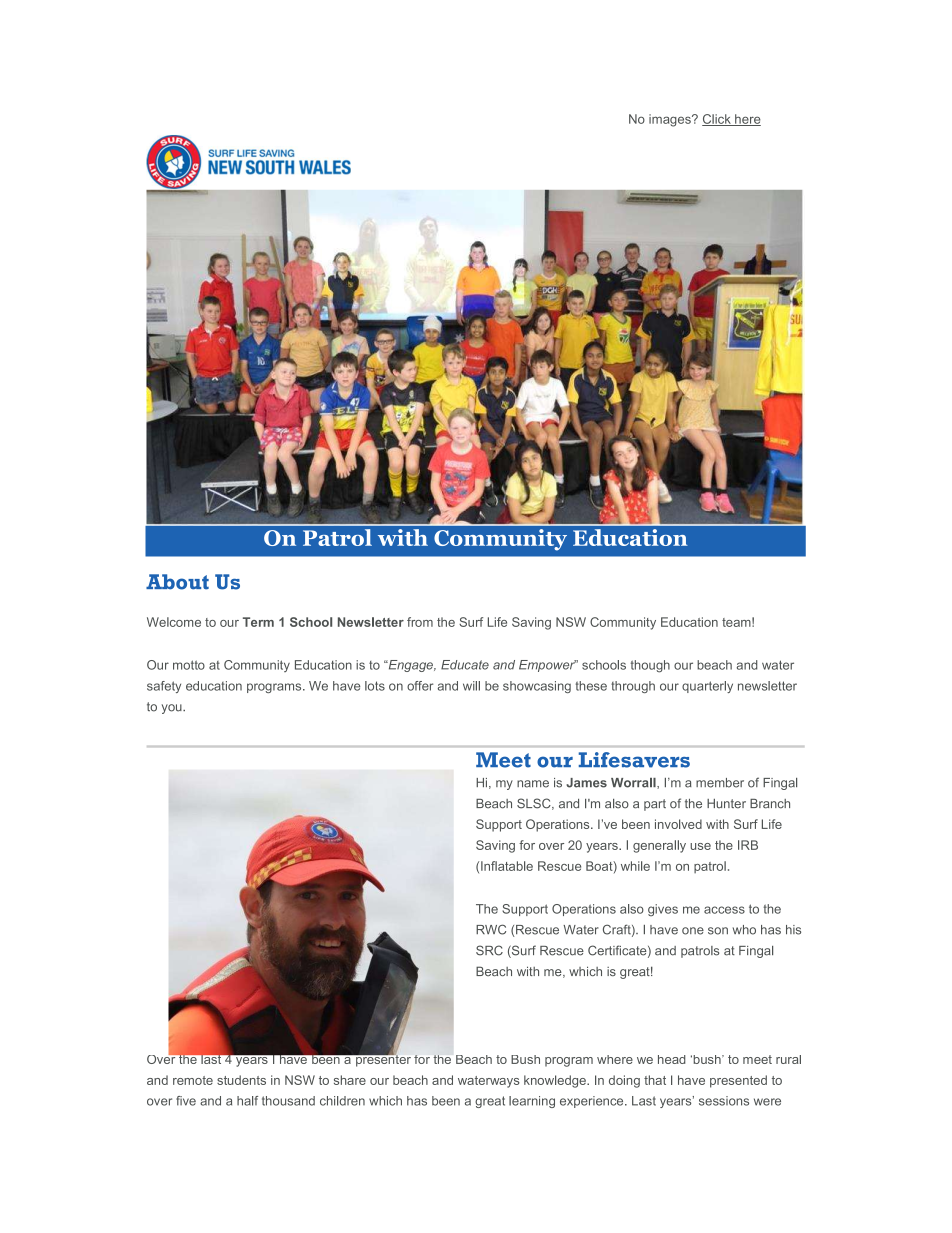 The image size is (952, 1233). Describe the element at coordinates (465, 665) in the image. I see `Educate` at that location.
